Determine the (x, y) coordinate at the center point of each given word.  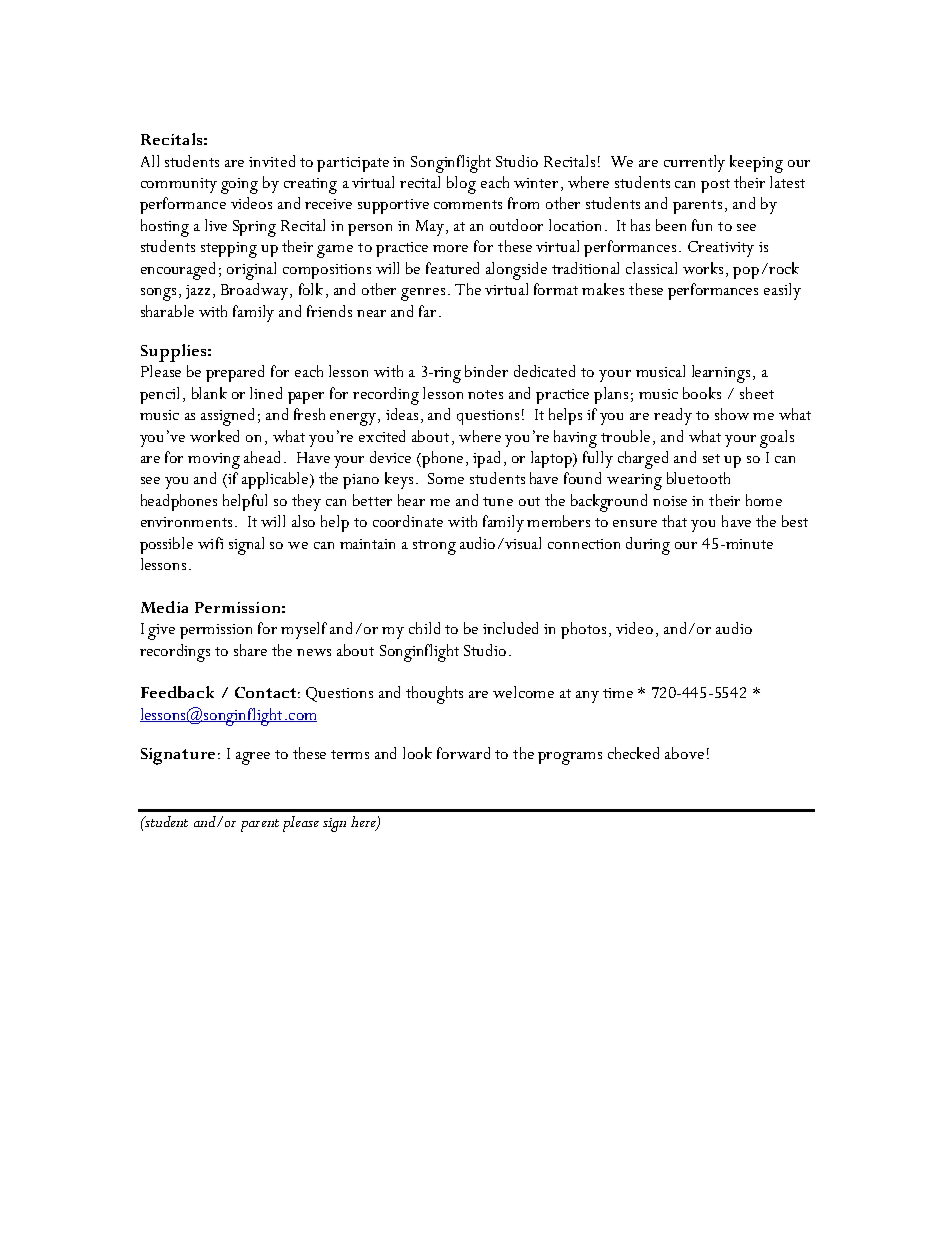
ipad (489, 459)
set (711, 458)
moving (214, 461)
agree (253, 758)
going (239, 186)
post (715, 186)
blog (461, 185)
